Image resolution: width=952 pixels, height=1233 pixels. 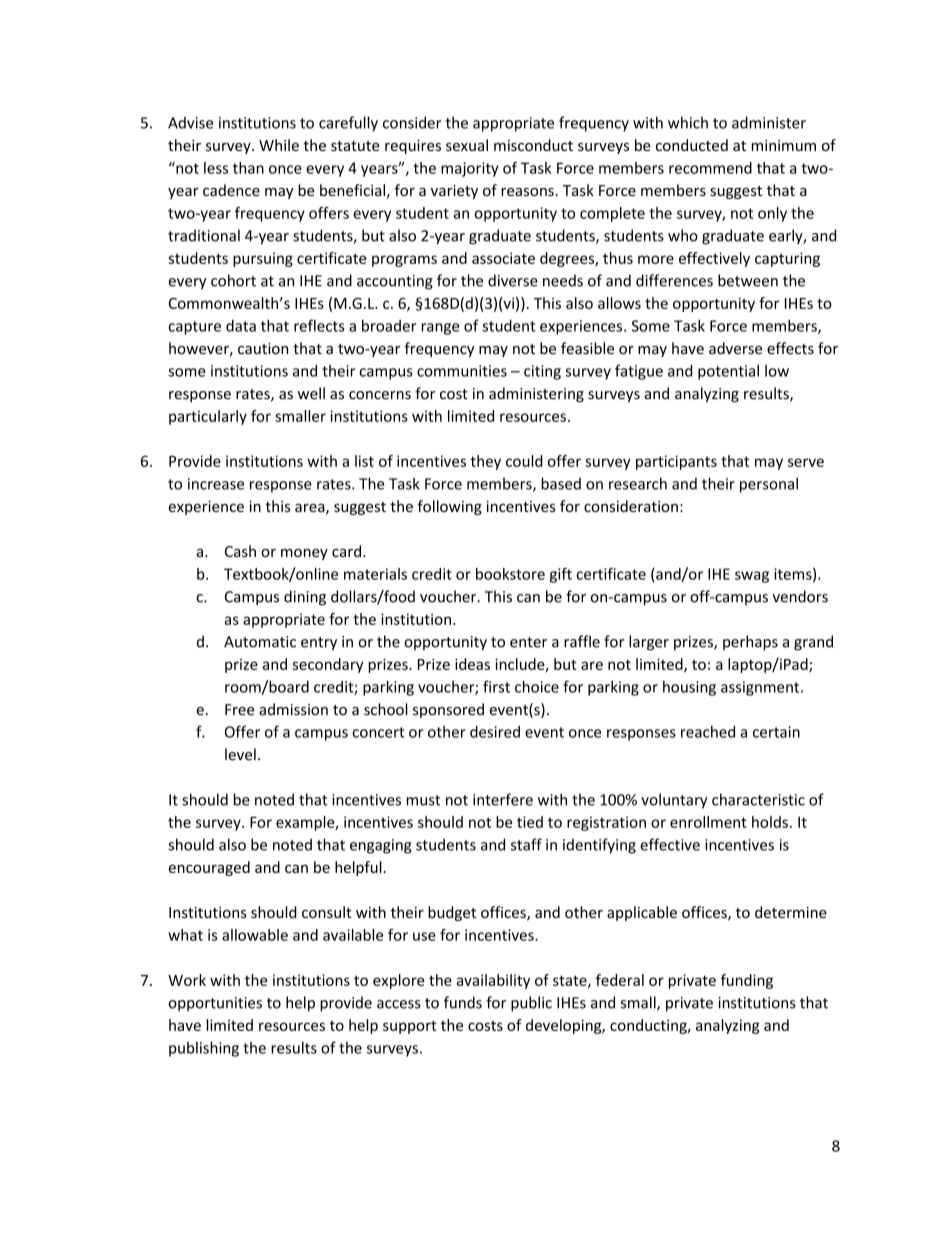 What do you see at coordinates (752, 577) in the document?
I see `swag` at bounding box center [752, 577].
